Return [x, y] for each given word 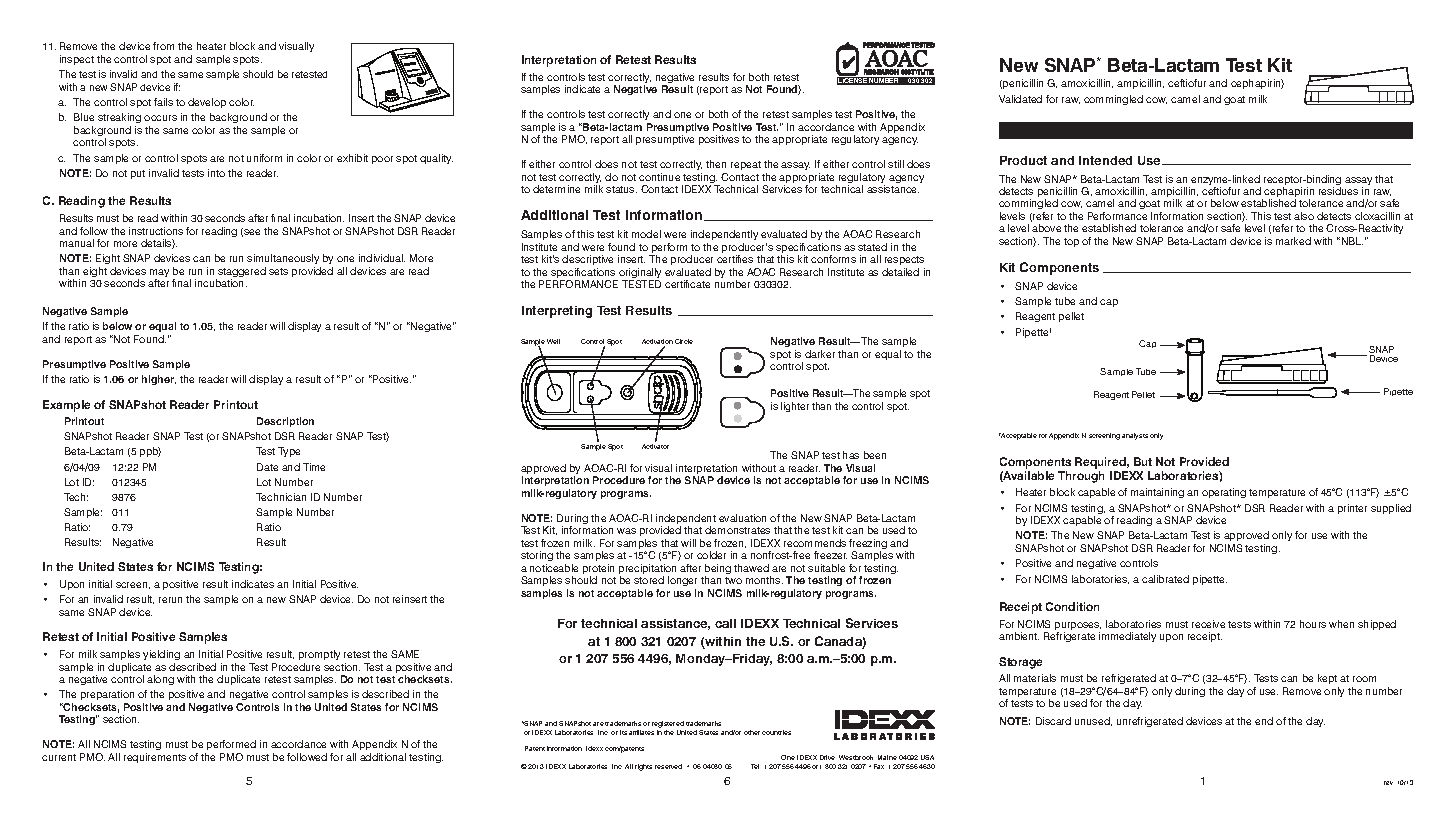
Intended [1105, 160]
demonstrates [737, 530]
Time [314, 467]
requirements [155, 758]
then [716, 164]
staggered [241, 273]
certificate [687, 284]
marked [1293, 241]
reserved [668, 766]
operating [1224, 493]
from [163, 46]
